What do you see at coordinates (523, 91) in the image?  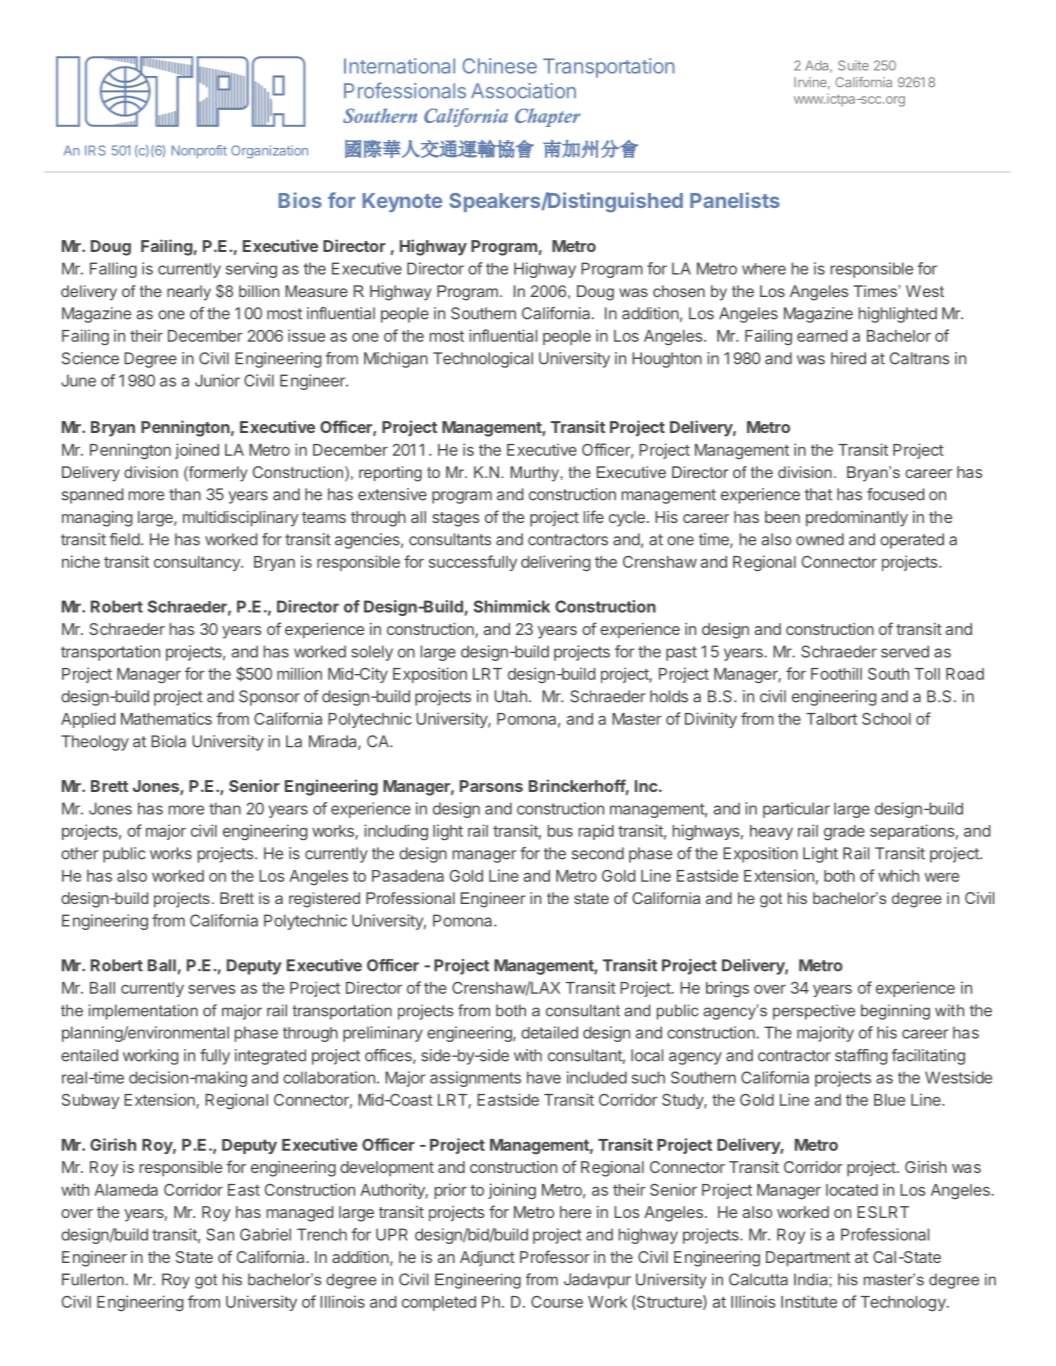 I see `Association` at bounding box center [523, 91].
